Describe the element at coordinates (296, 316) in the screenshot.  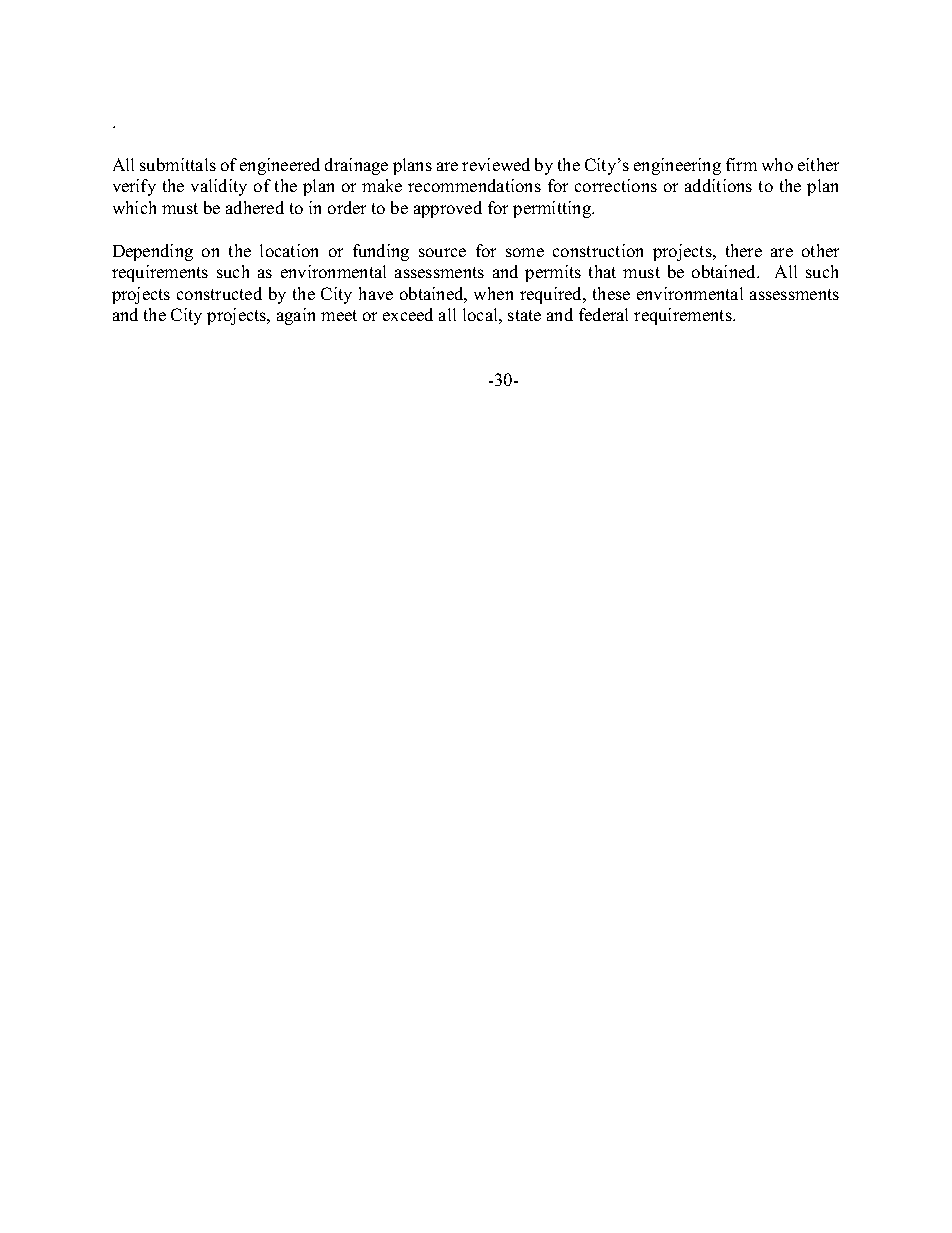
I see `again` at that location.
